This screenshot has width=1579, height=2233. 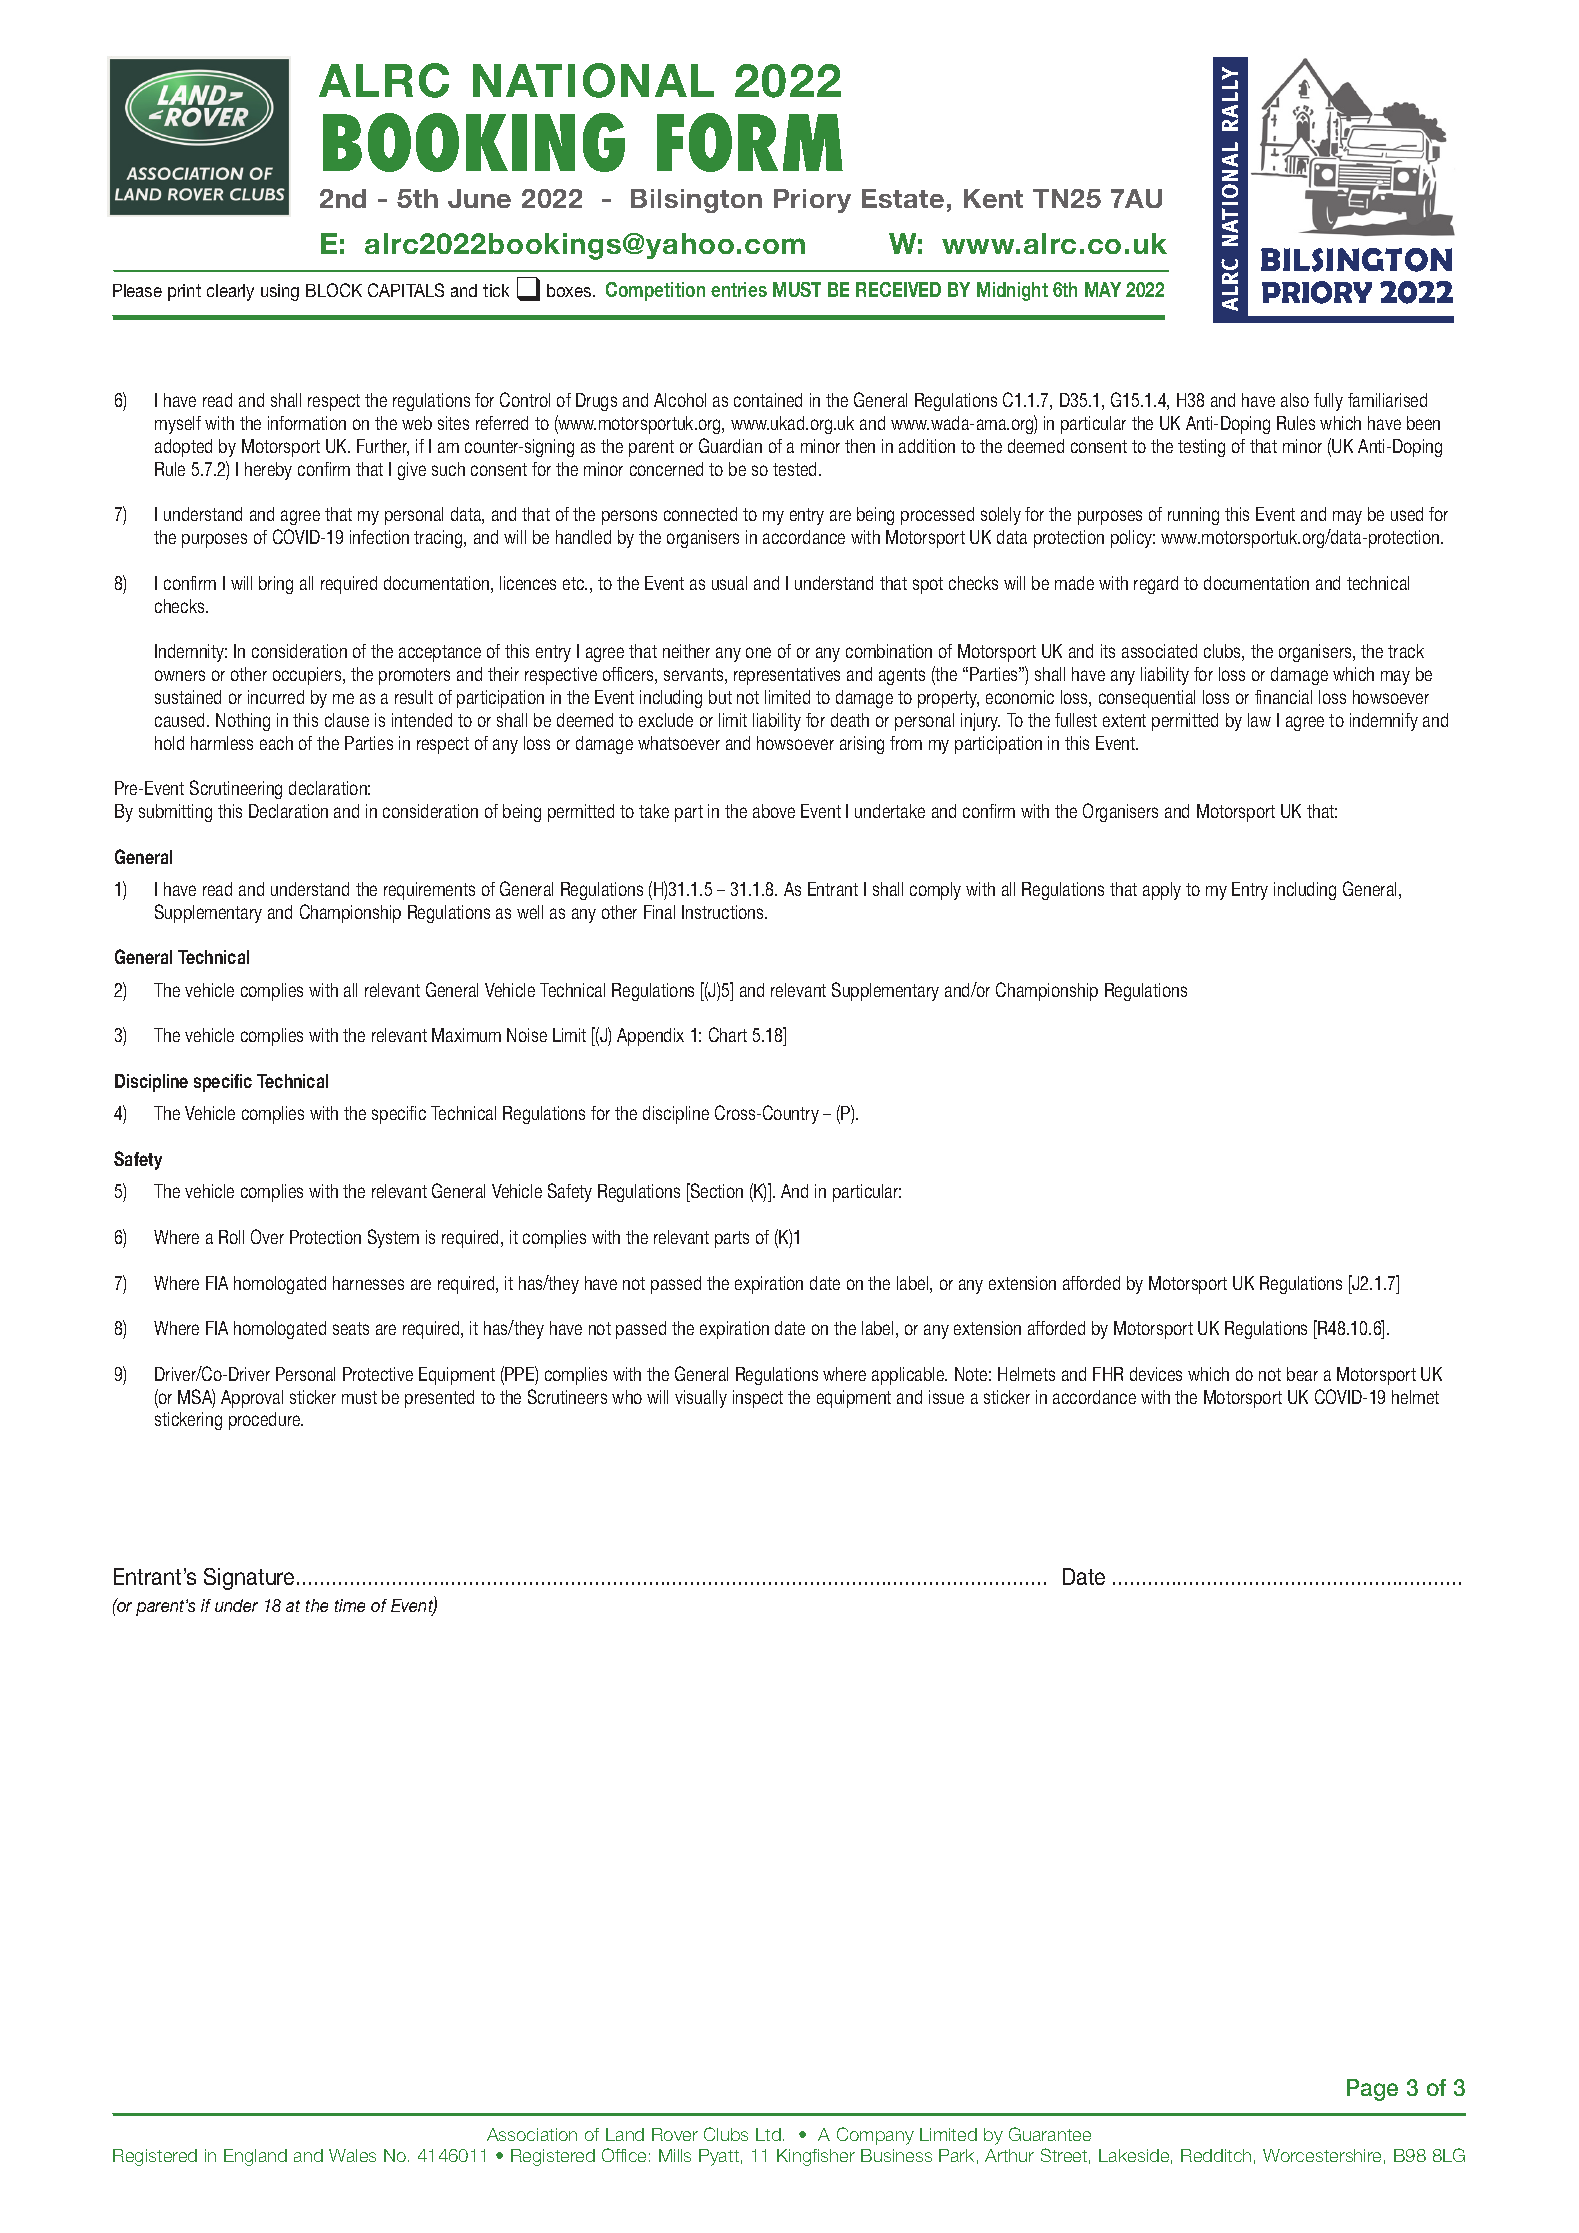 I want to click on submitting, so click(x=175, y=813).
